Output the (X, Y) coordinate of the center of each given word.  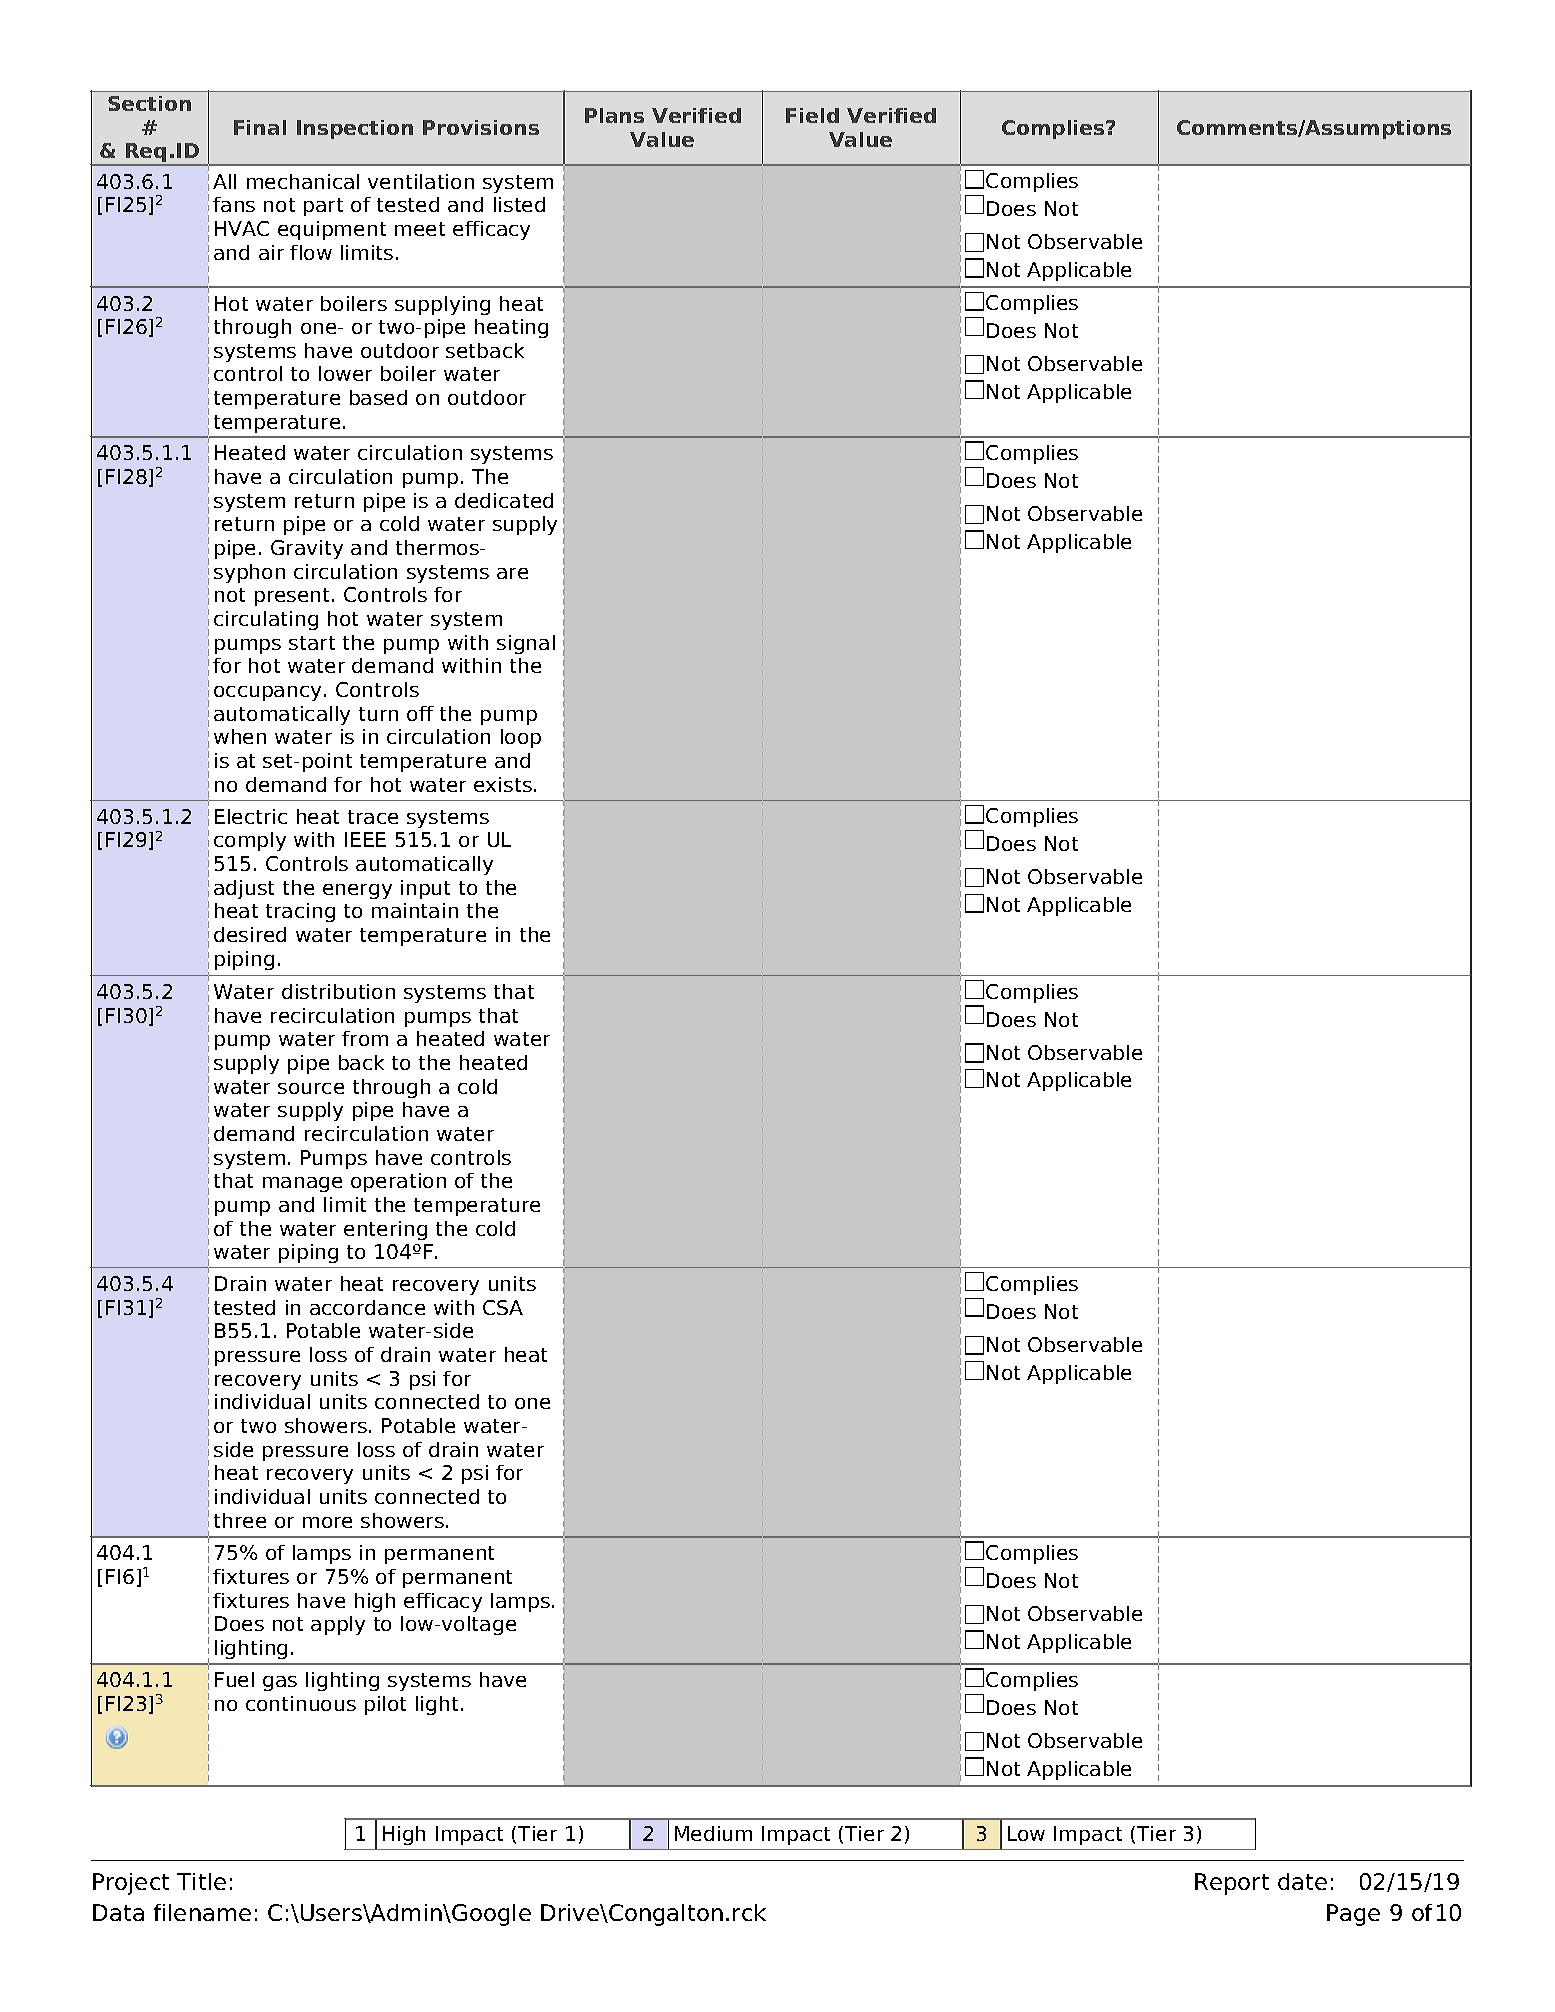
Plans (614, 115)
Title (201, 1881)
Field (812, 115)
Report (1232, 1884)
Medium (713, 1833)
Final (260, 127)
